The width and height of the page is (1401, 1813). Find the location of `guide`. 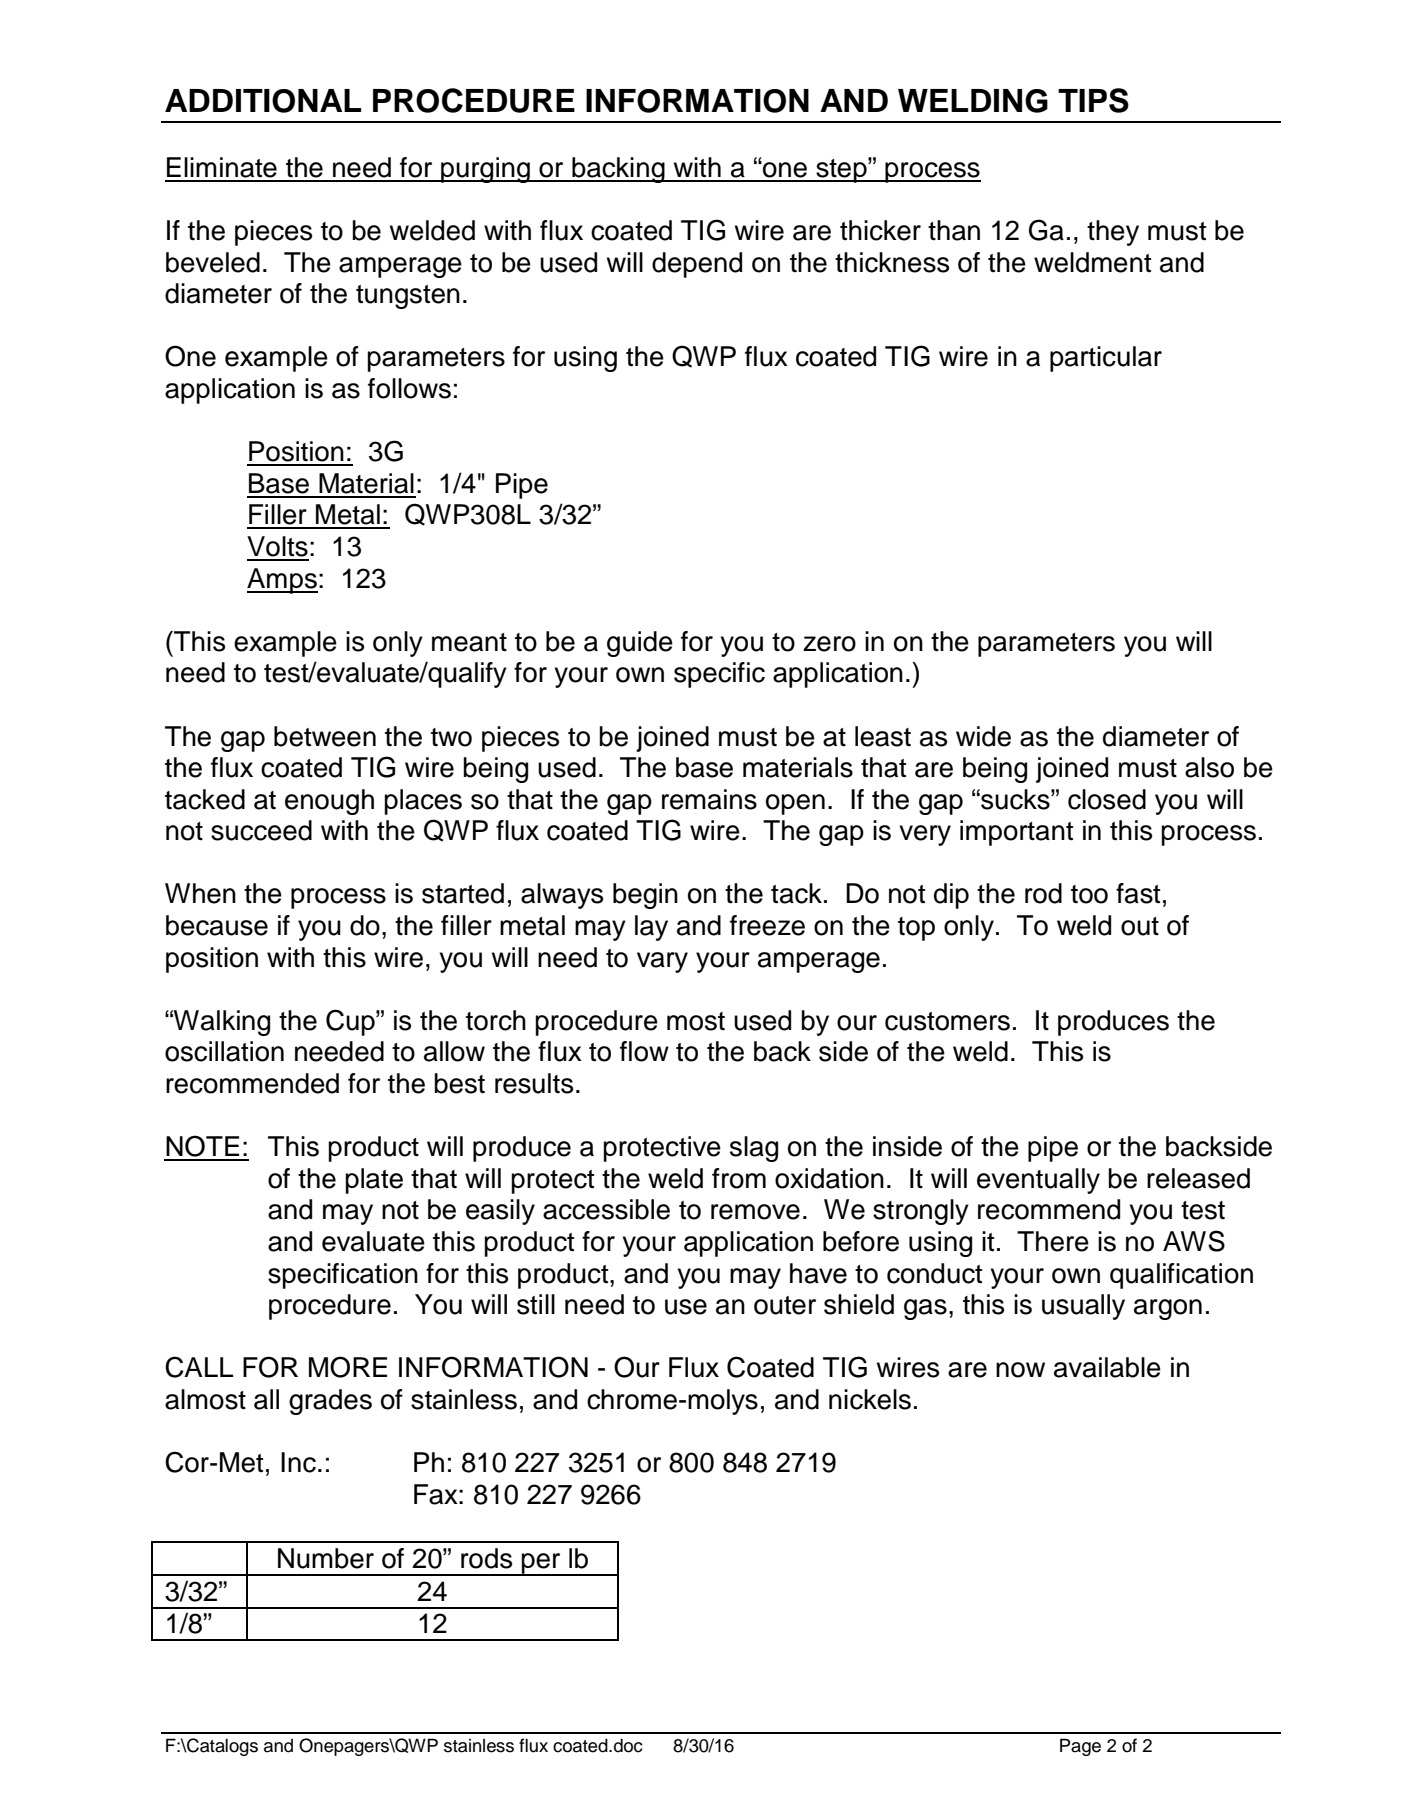

guide is located at coordinates (640, 644).
